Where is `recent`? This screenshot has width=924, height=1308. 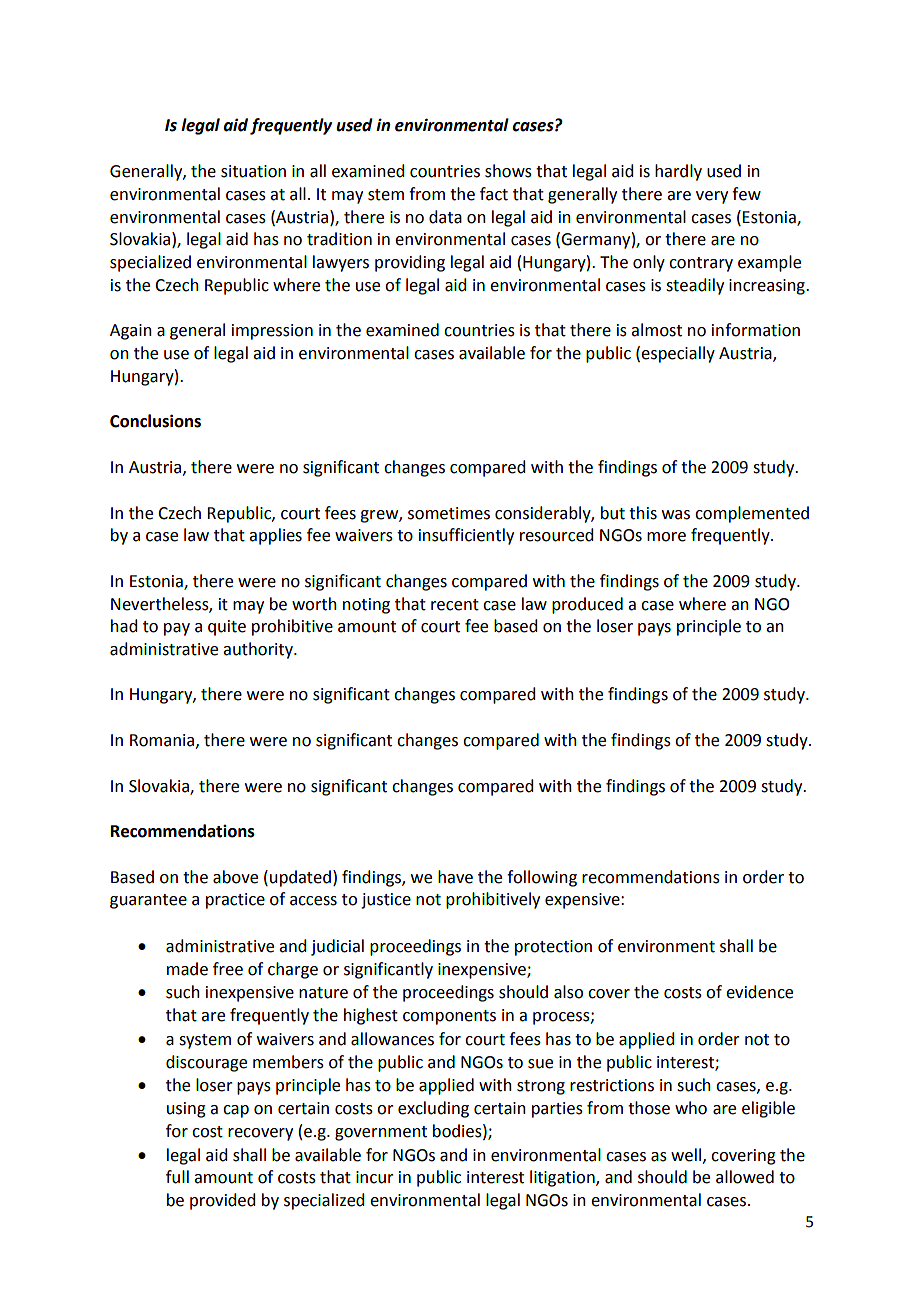 recent is located at coordinates (455, 605).
